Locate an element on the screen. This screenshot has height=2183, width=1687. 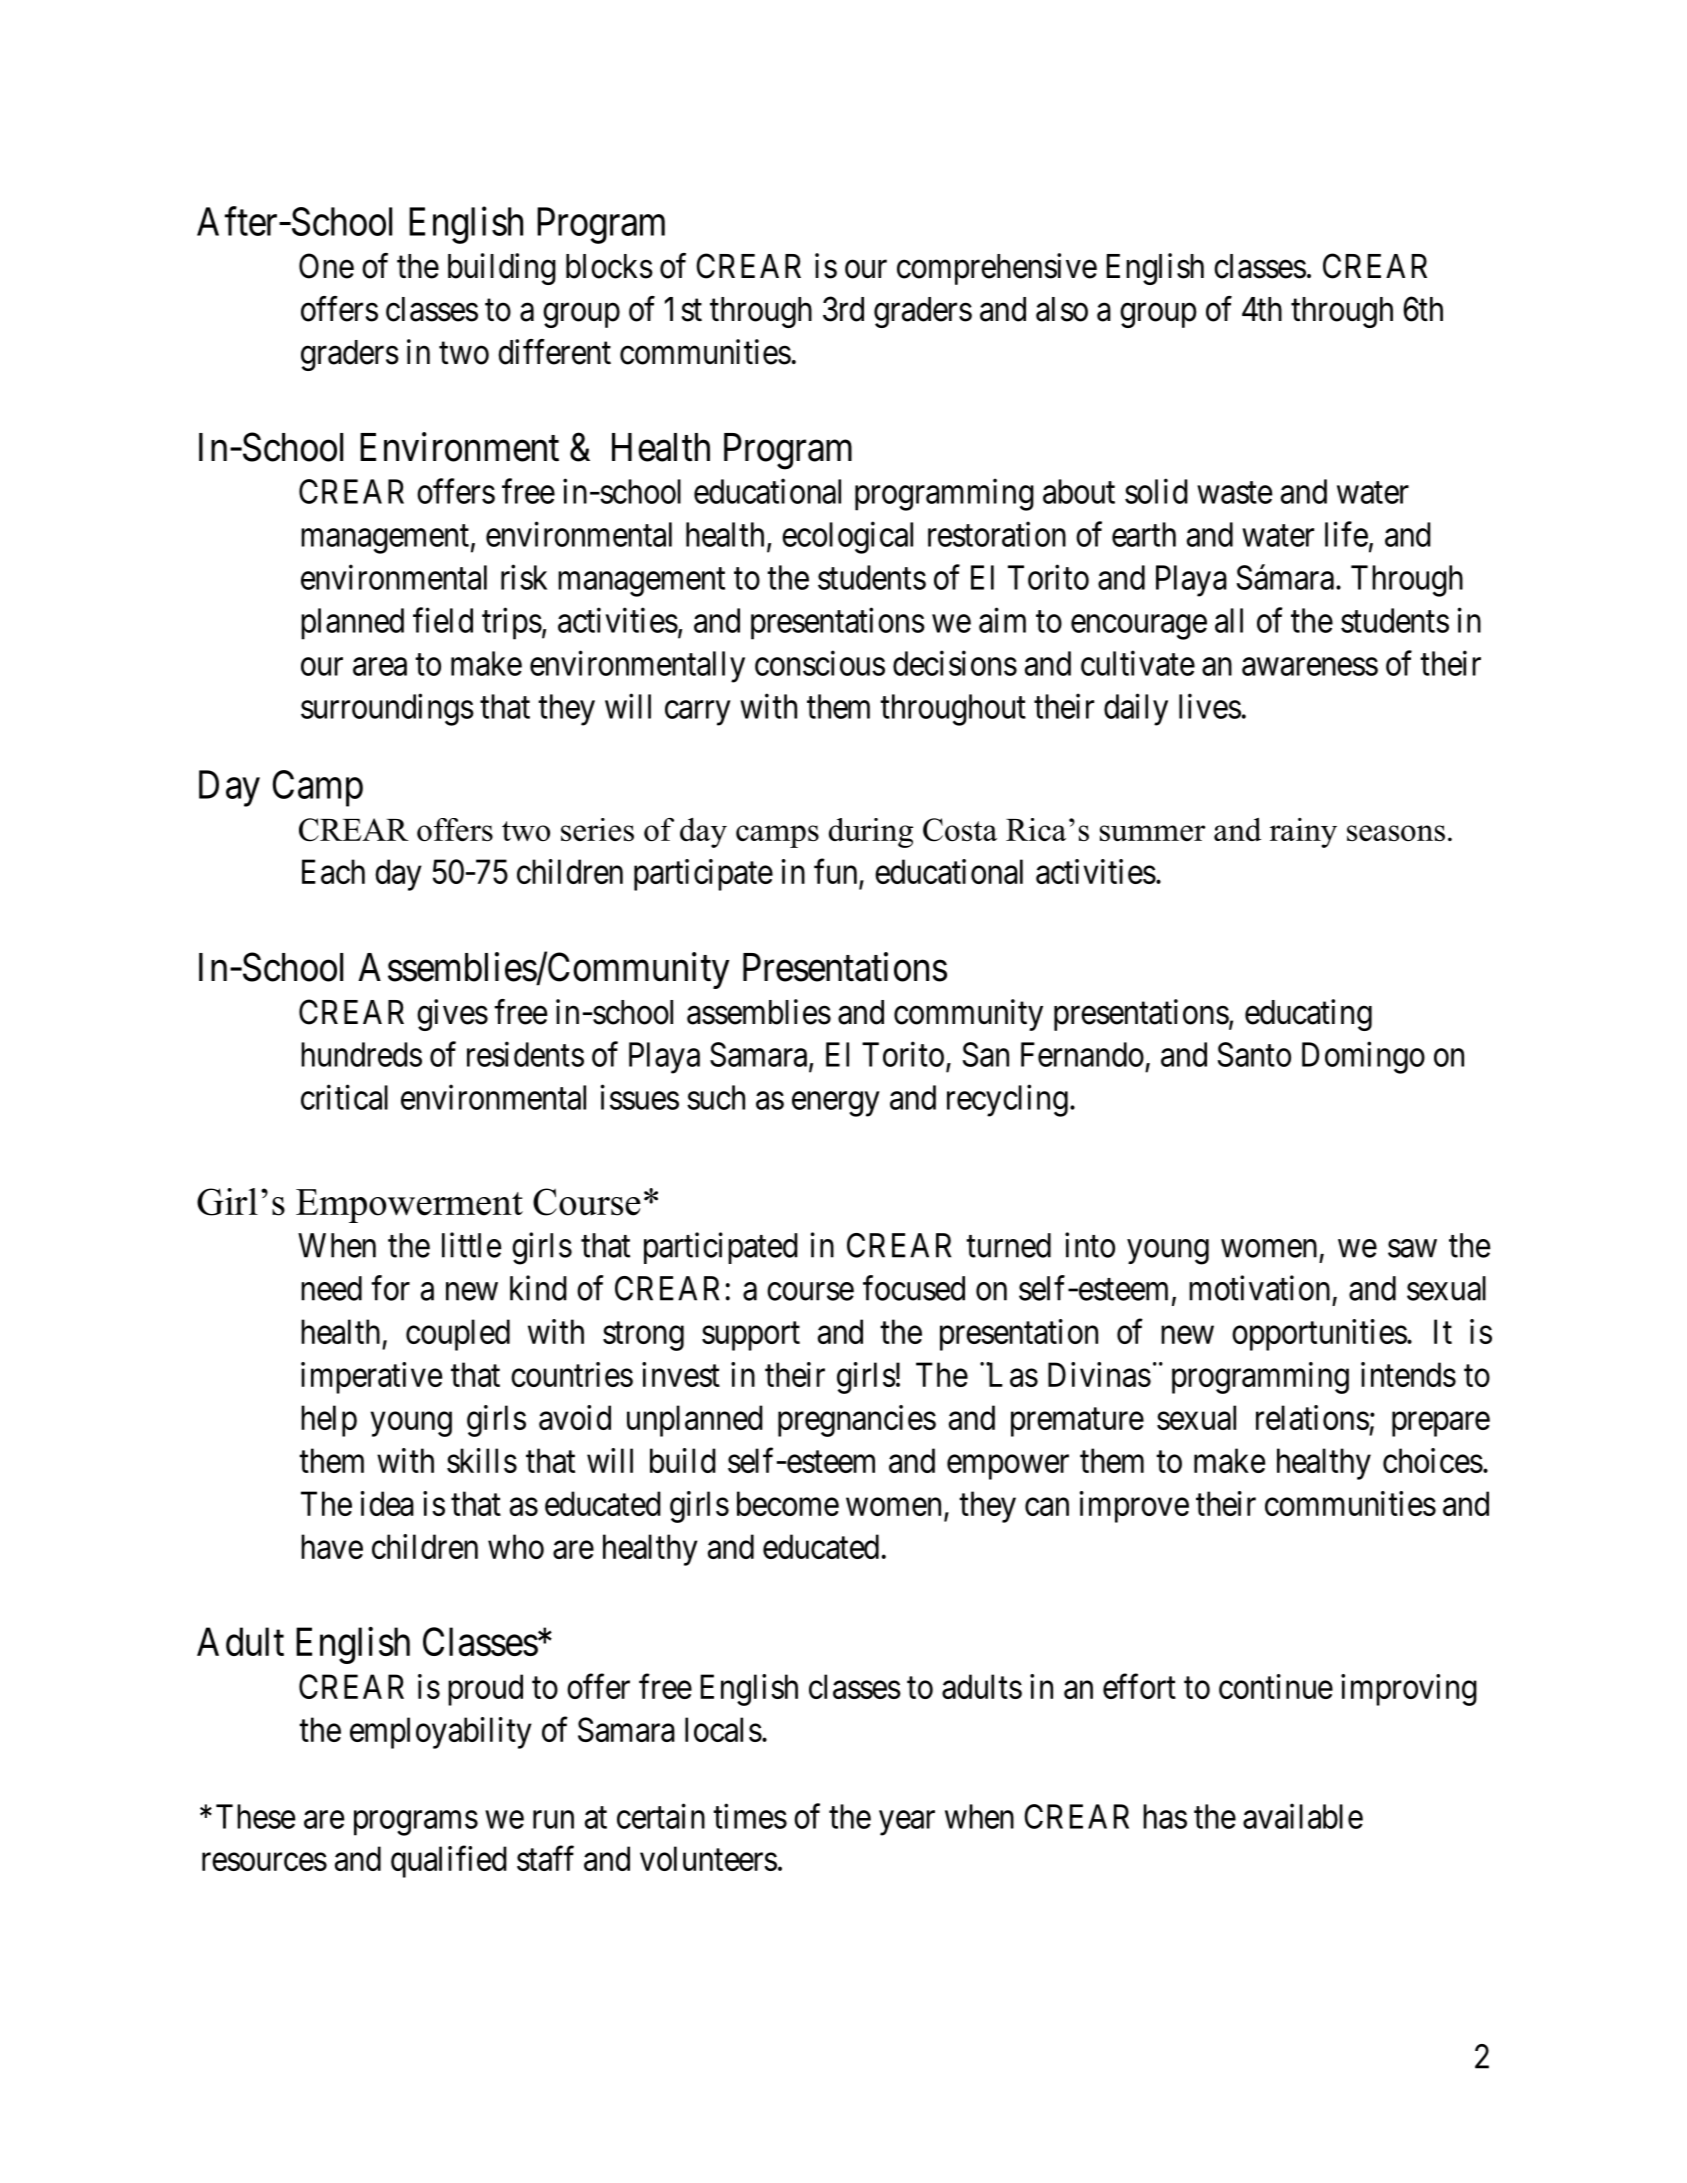
also is located at coordinates (1062, 309).
